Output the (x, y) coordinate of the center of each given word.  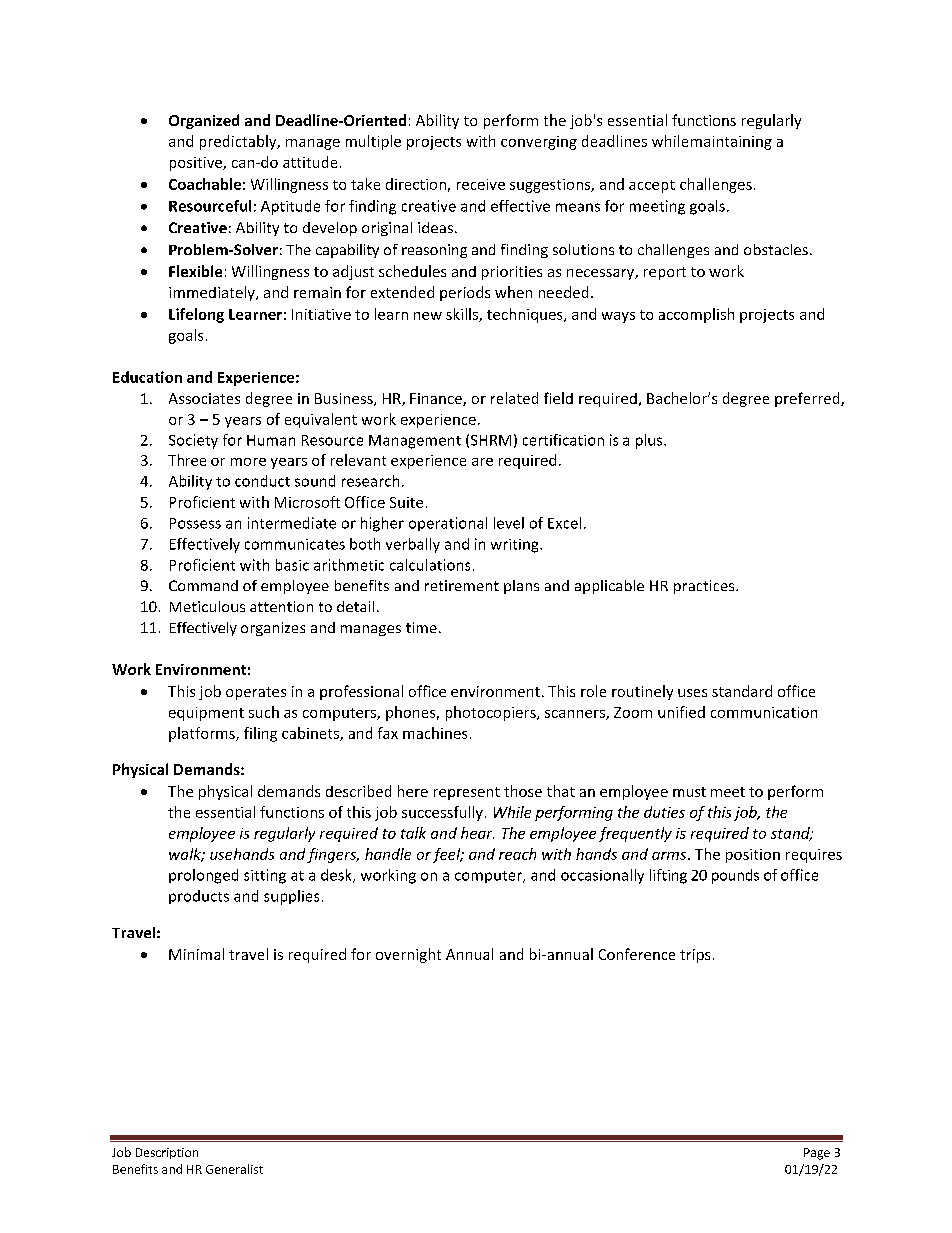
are (482, 462)
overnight (408, 955)
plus (650, 441)
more (248, 462)
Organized (204, 121)
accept (652, 186)
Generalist (234, 1169)
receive (481, 184)
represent (467, 793)
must (689, 792)
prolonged (203, 876)
